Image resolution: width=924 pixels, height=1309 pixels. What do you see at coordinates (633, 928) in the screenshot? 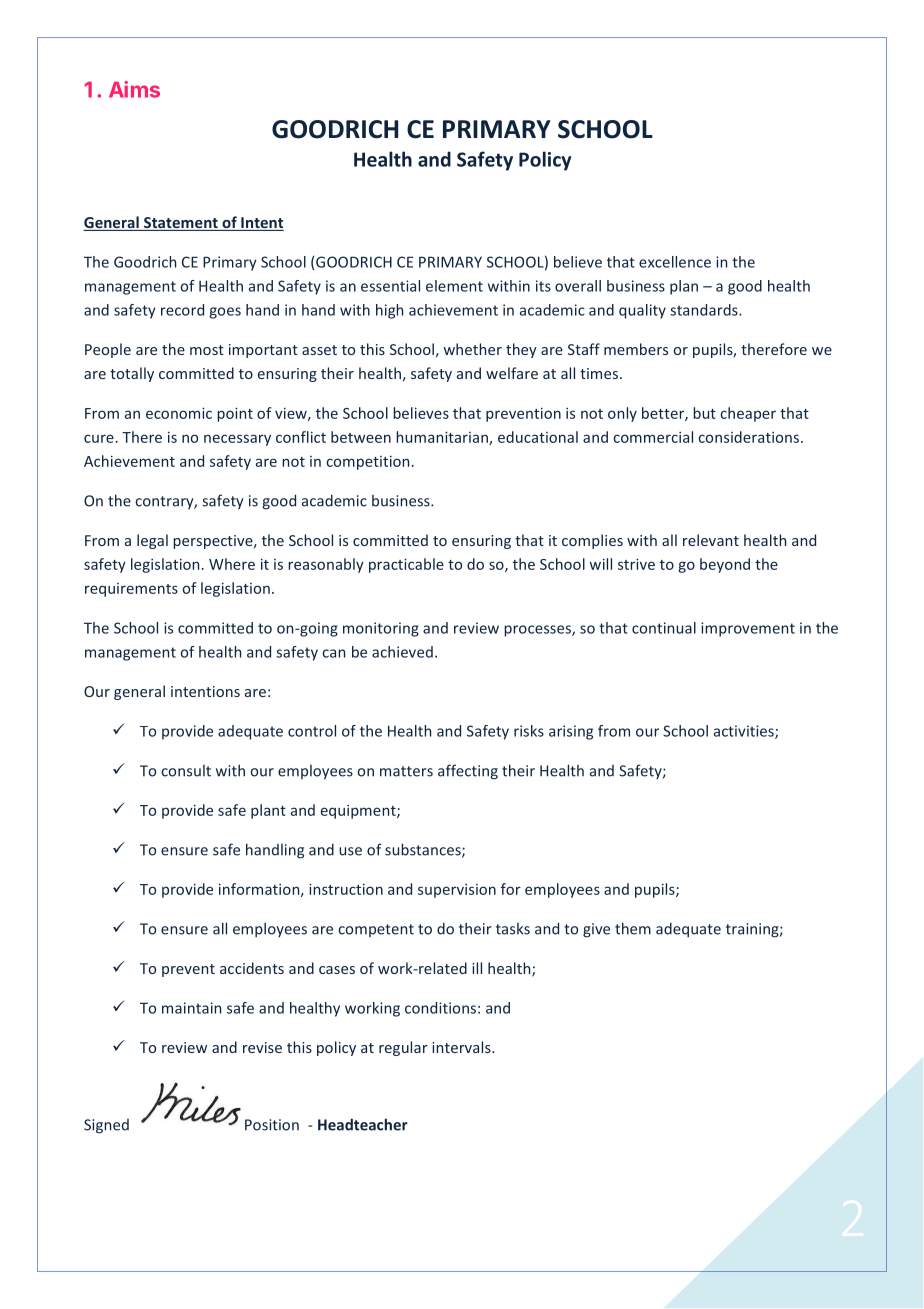
I see `them` at bounding box center [633, 928].
